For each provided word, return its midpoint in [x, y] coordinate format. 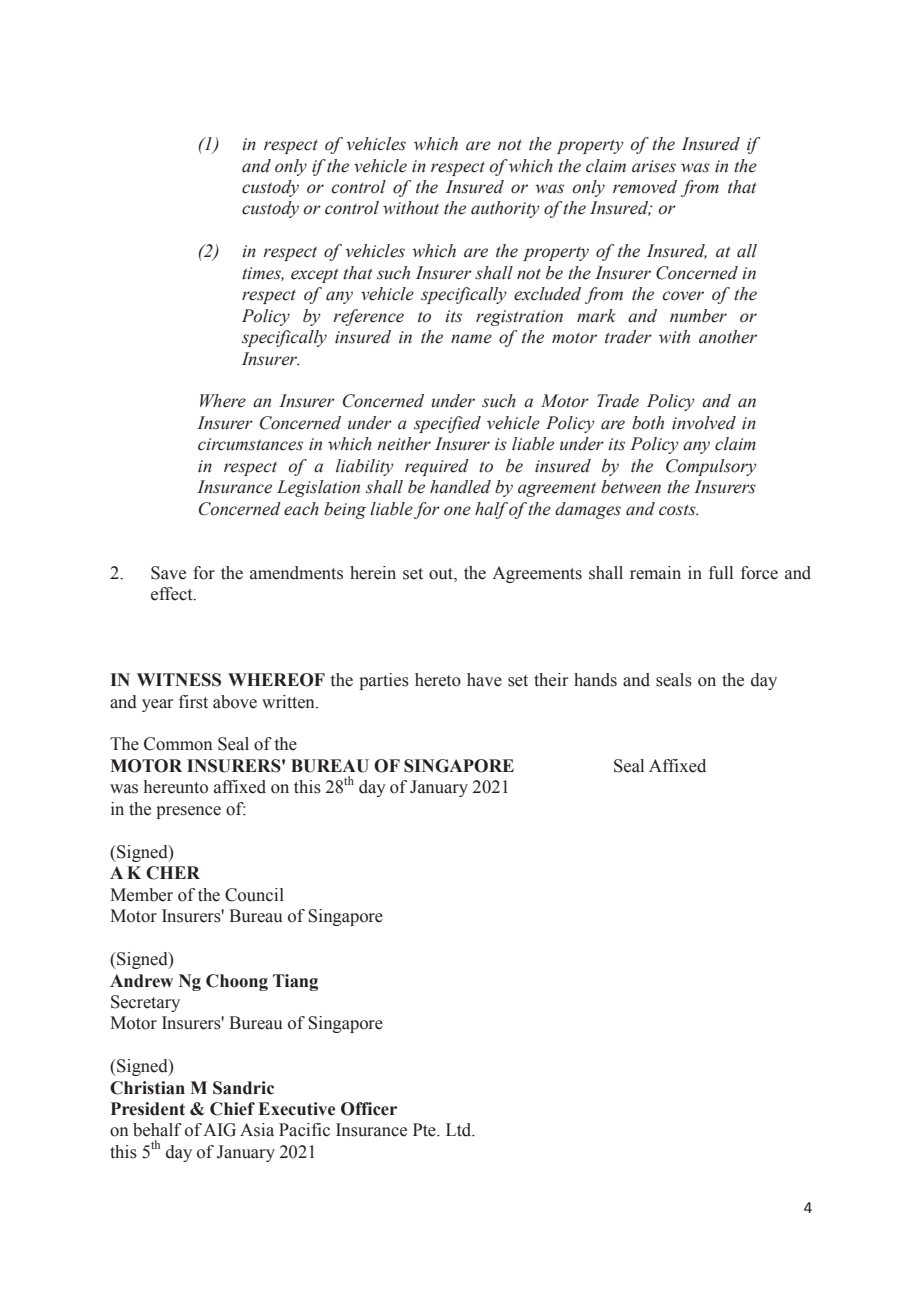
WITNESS [179, 680]
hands [595, 680]
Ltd [460, 1130]
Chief [232, 1109]
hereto [438, 680]
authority [505, 209]
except [315, 275]
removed [645, 187]
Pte [425, 1130]
